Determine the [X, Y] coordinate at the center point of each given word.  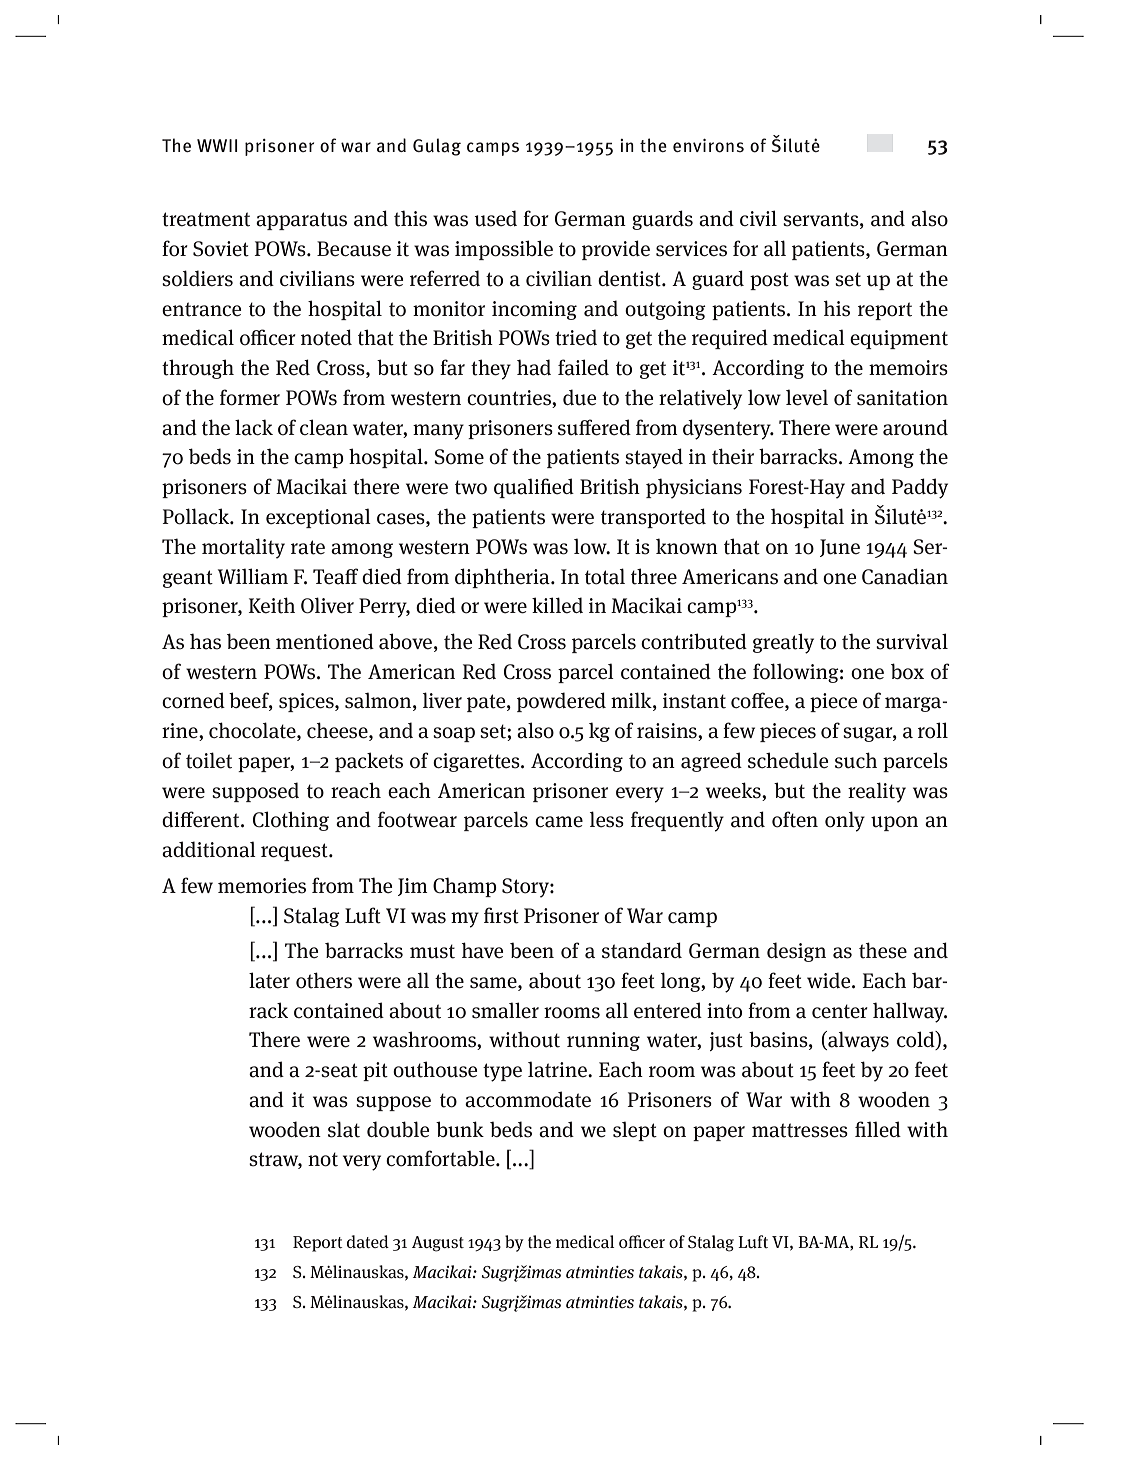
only [845, 821]
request [295, 852]
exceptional [318, 518]
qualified [534, 488]
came [559, 822]
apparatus [301, 221]
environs [708, 146]
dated [368, 1242]
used [495, 218]
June [840, 548]
